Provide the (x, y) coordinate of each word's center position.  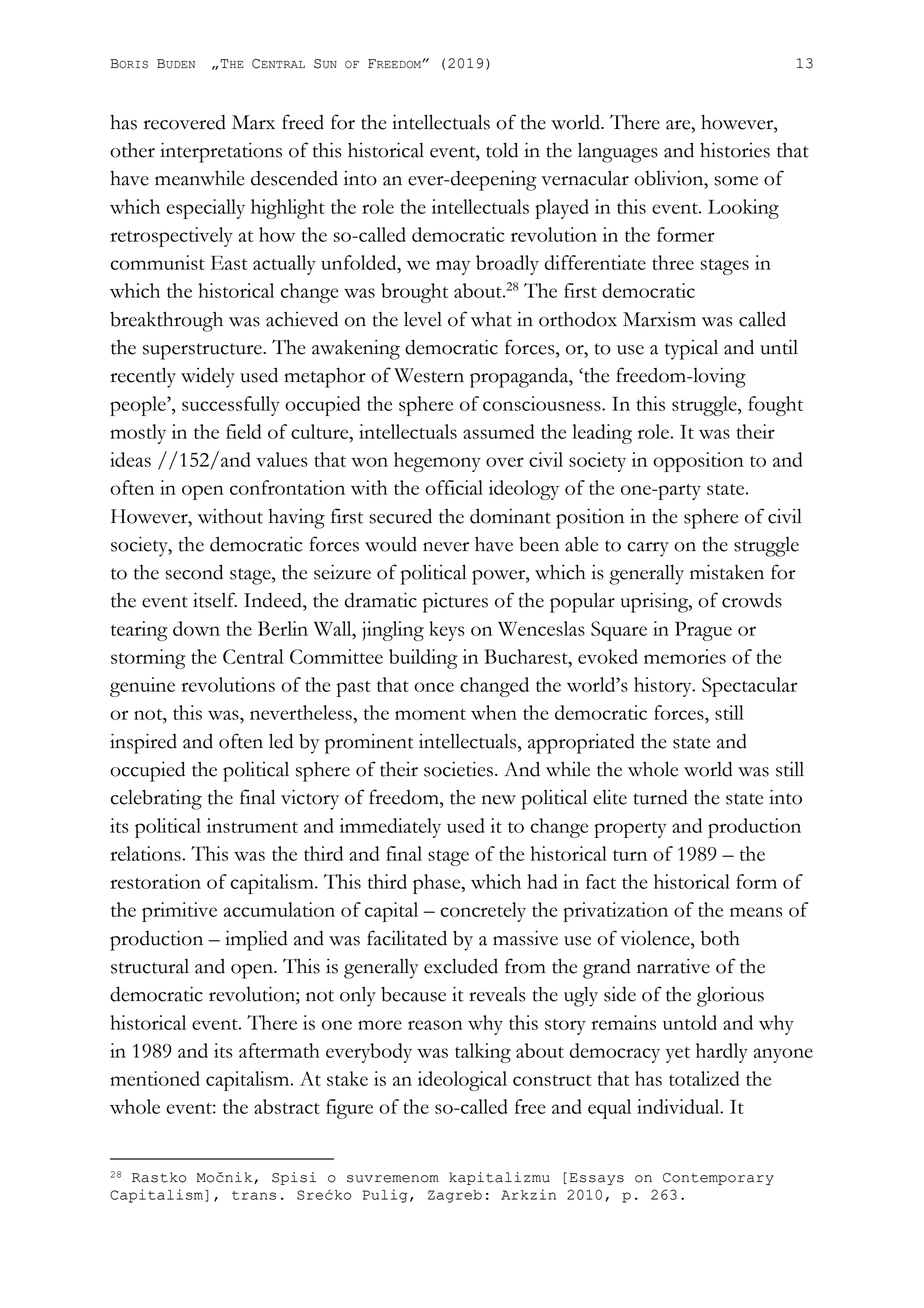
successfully (231, 406)
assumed (498, 431)
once (434, 687)
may (453, 267)
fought (775, 406)
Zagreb (455, 1196)
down (196, 628)
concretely (483, 912)
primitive (179, 912)
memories (685, 656)
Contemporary (718, 1179)
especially (205, 209)
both (720, 938)
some (736, 181)
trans (254, 1195)
